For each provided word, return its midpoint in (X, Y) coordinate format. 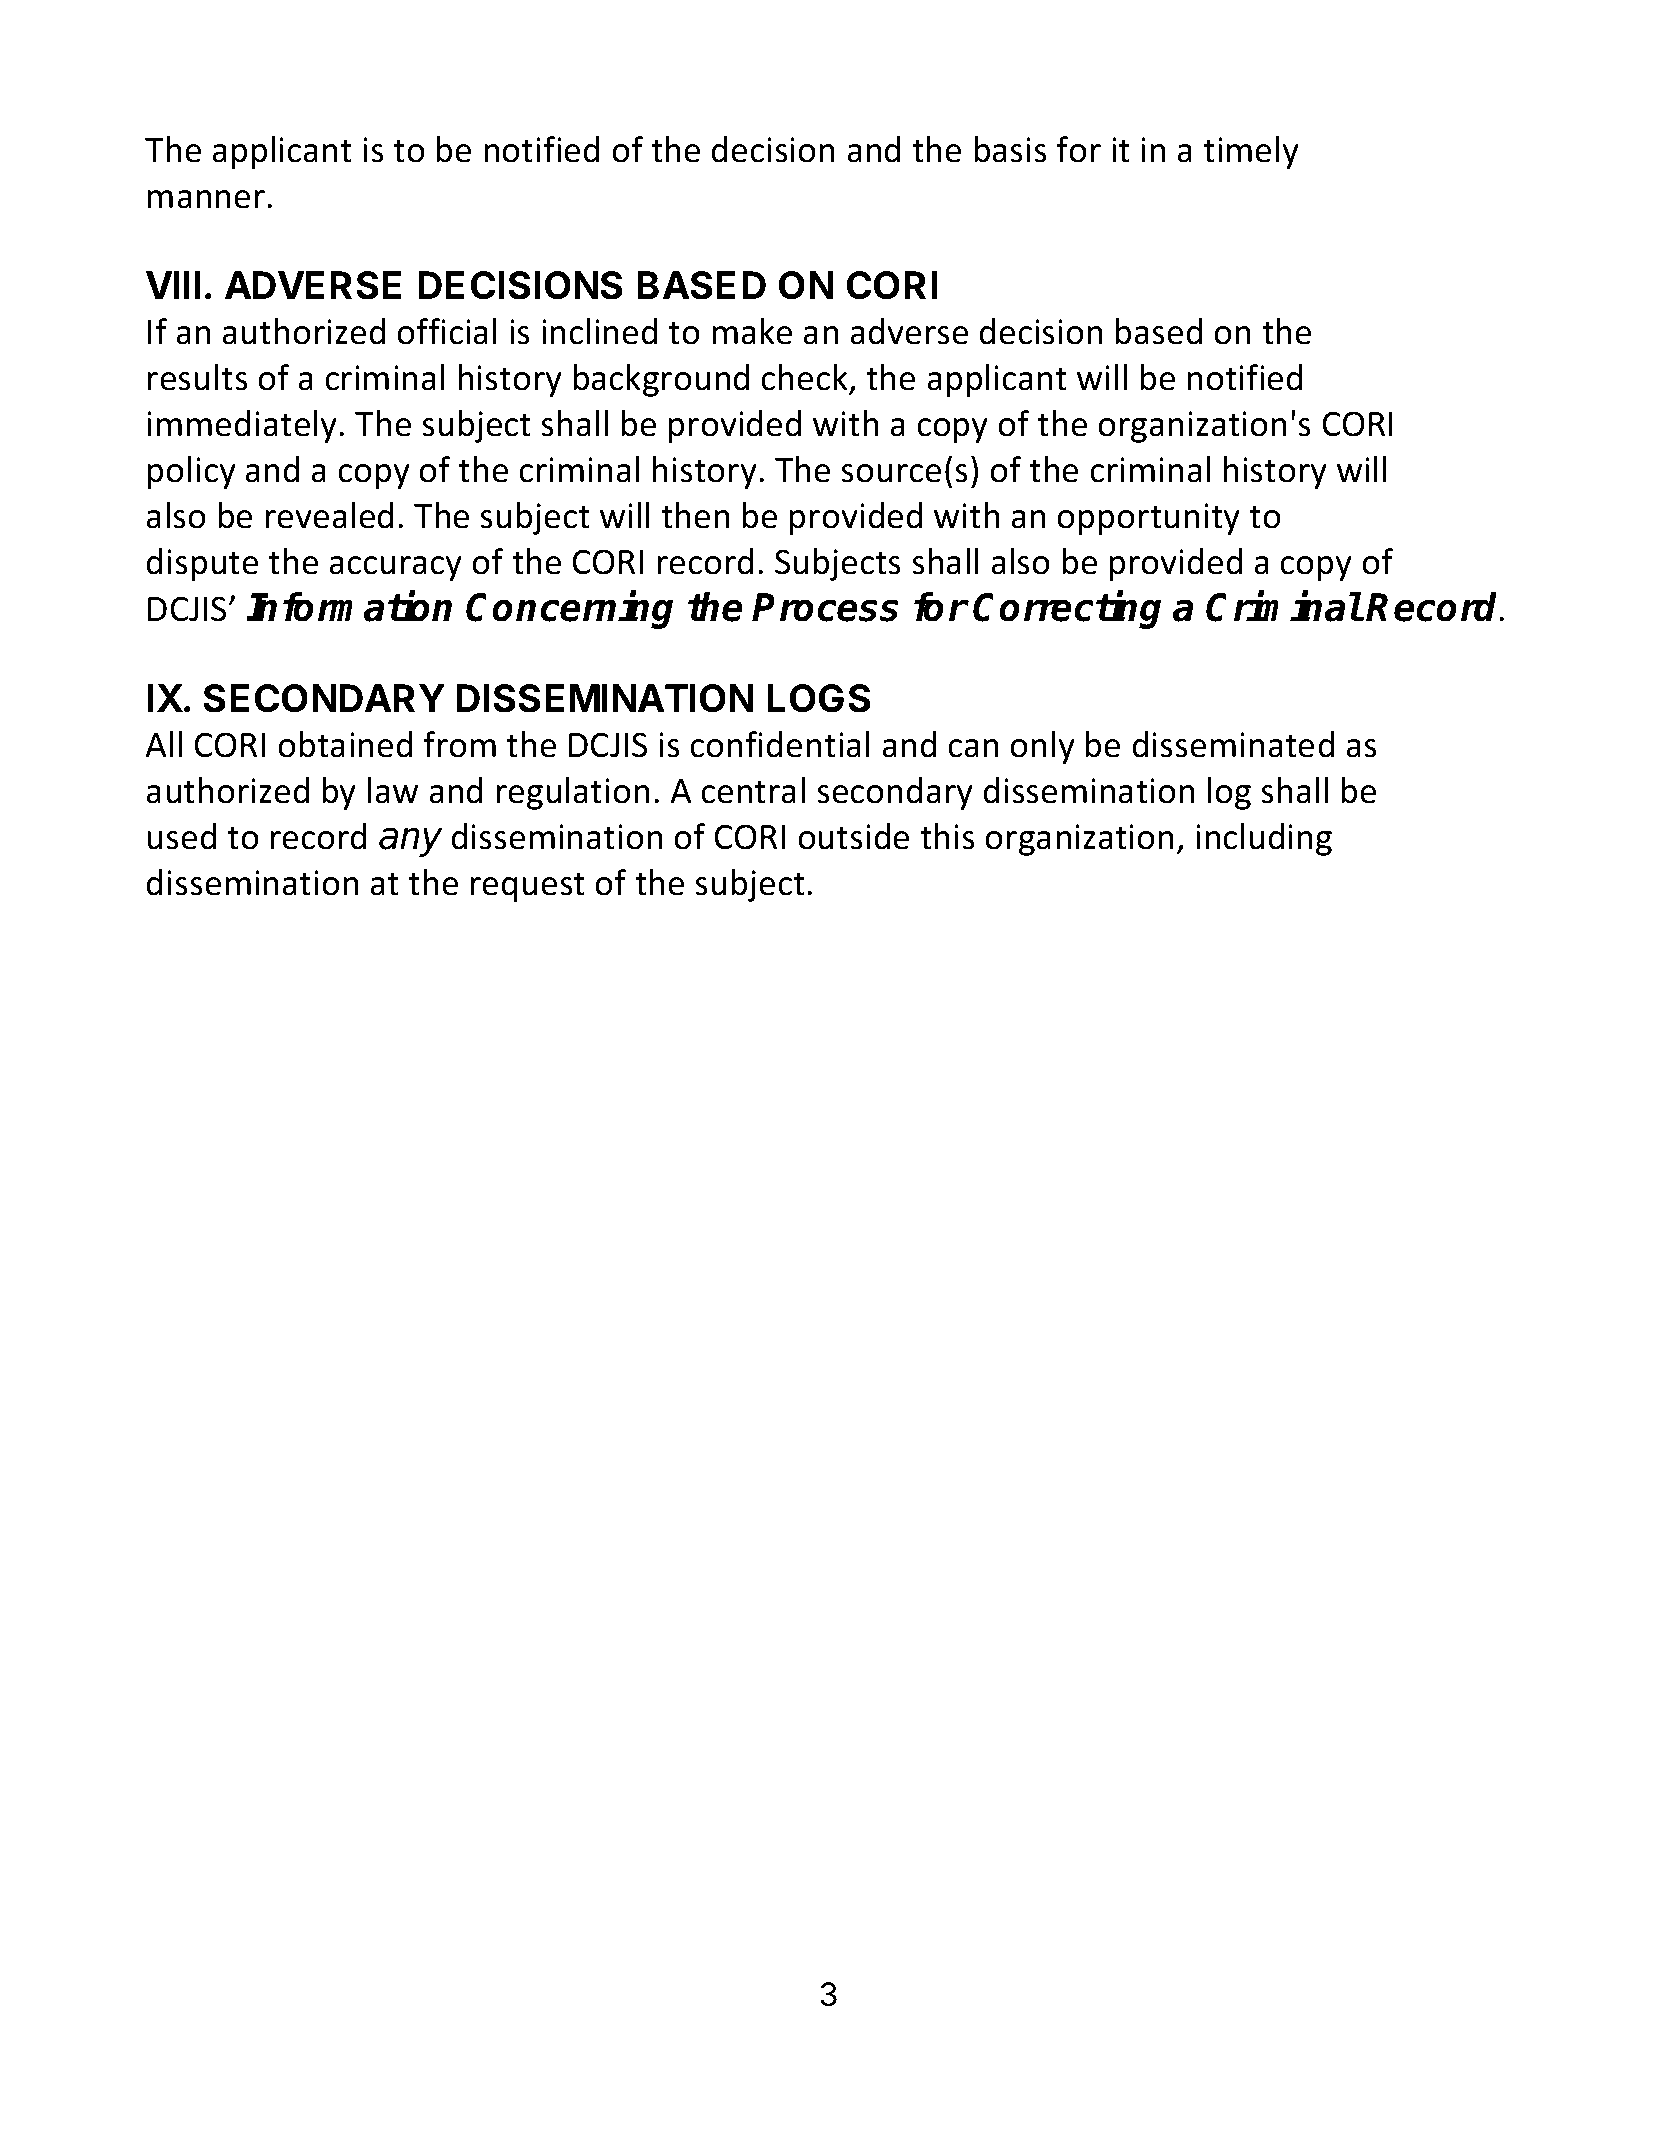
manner (206, 199)
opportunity (1148, 519)
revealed (329, 515)
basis (1011, 149)
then (695, 515)
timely (1251, 152)
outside (853, 836)
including (1264, 839)
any (411, 842)
